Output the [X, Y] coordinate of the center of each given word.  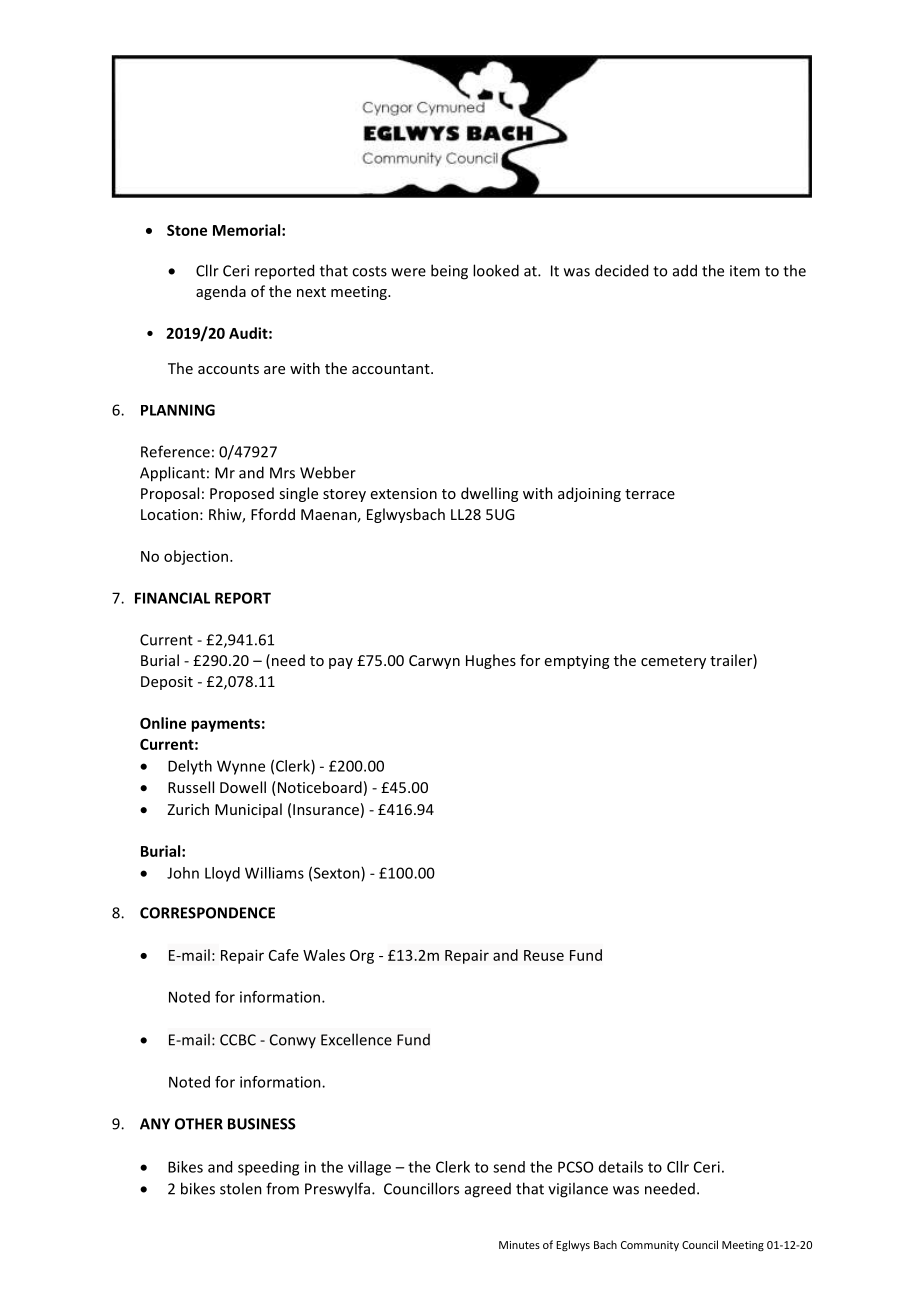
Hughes [491, 661]
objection [197, 557]
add [685, 270]
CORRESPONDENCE [207, 913]
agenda [221, 292]
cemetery [673, 662]
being [449, 272]
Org [362, 957]
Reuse [544, 955]
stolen [241, 1188]
